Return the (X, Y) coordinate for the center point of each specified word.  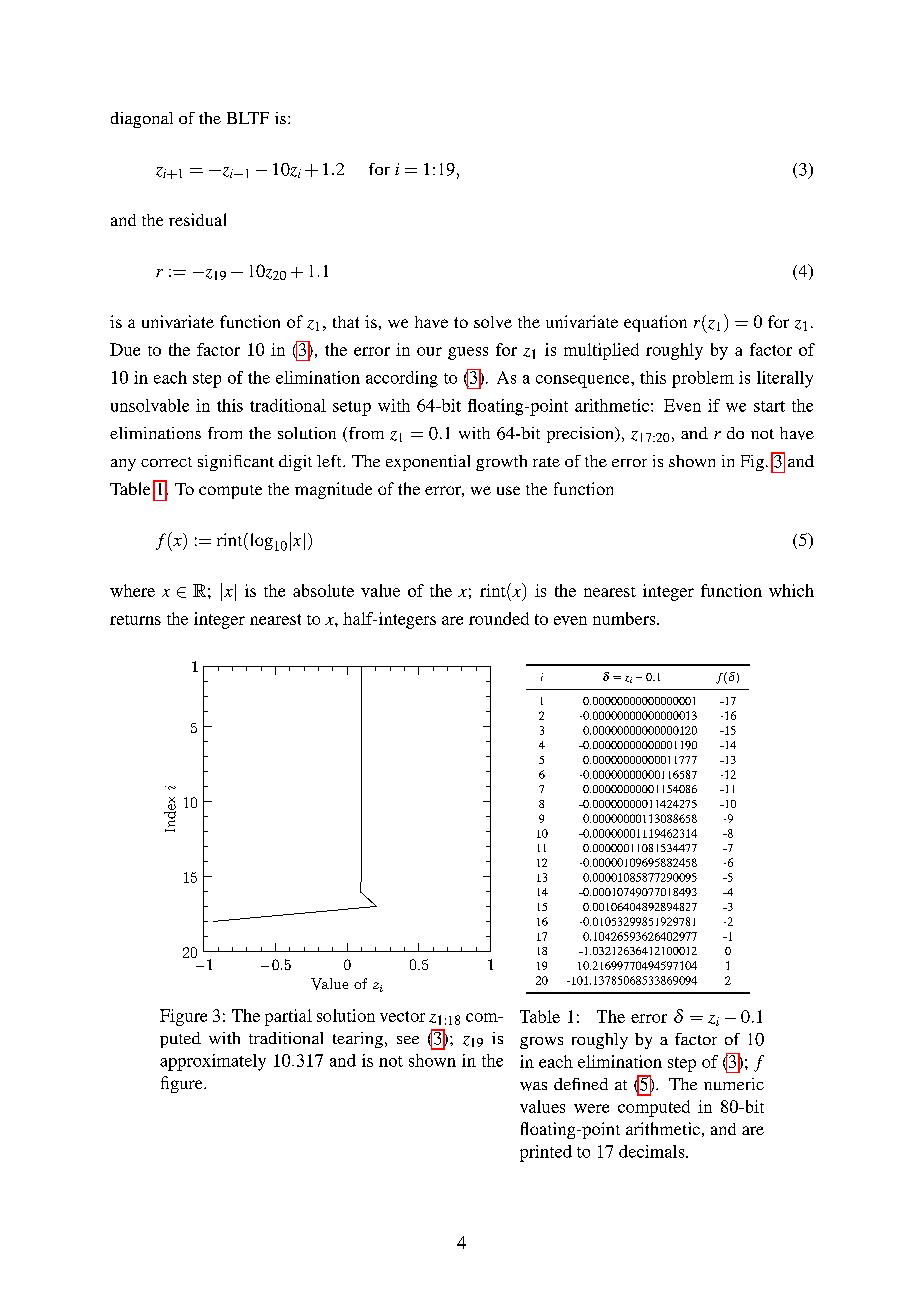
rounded (499, 618)
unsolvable (150, 405)
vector (402, 1016)
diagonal (142, 120)
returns (135, 620)
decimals (653, 1151)
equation (655, 323)
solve (493, 322)
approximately (213, 1062)
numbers (625, 618)
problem (703, 379)
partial (288, 1017)
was (533, 1086)
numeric (734, 1084)
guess (468, 353)
